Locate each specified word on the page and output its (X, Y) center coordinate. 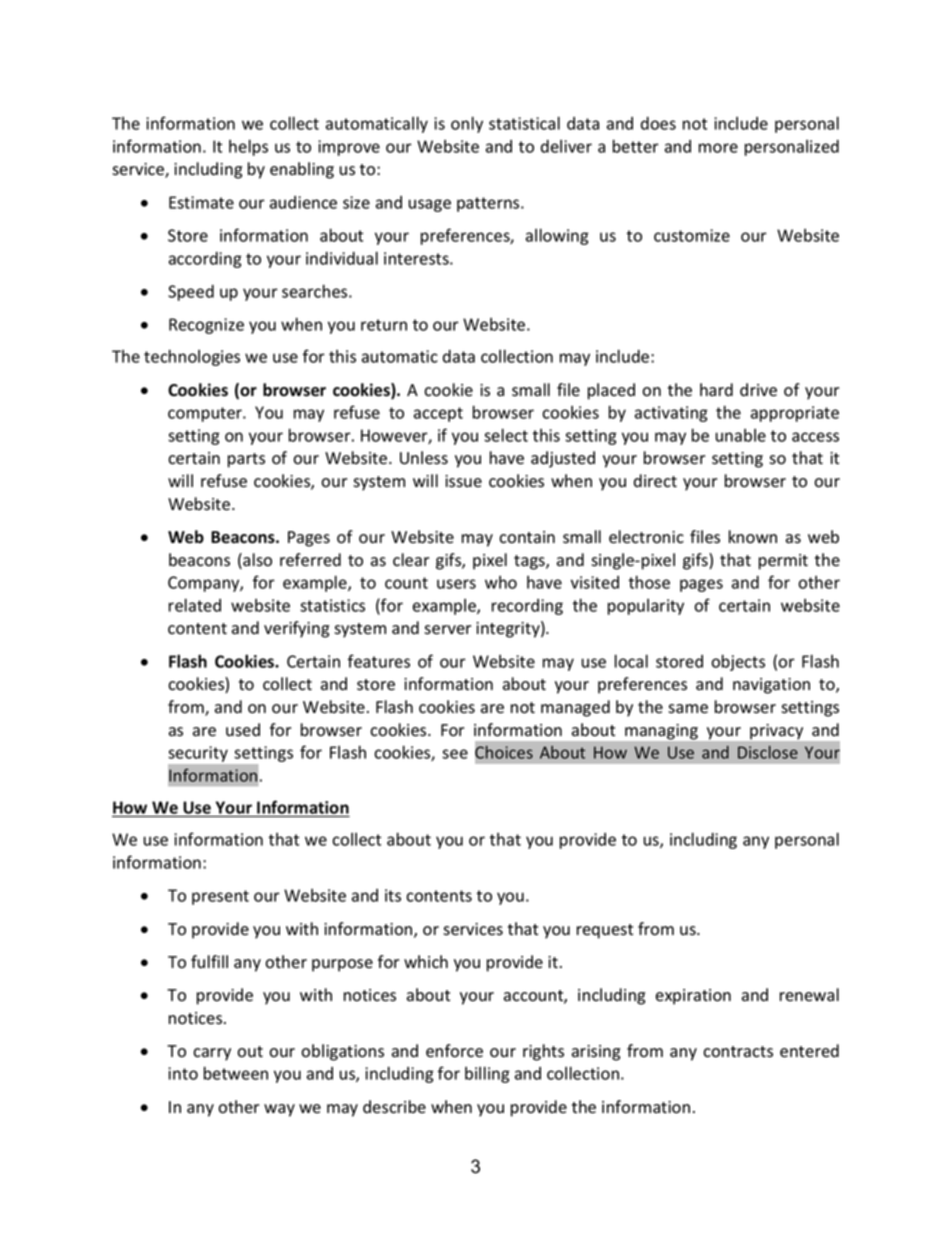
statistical (524, 123)
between (236, 1073)
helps (248, 147)
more (718, 148)
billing (487, 1074)
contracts (738, 1052)
